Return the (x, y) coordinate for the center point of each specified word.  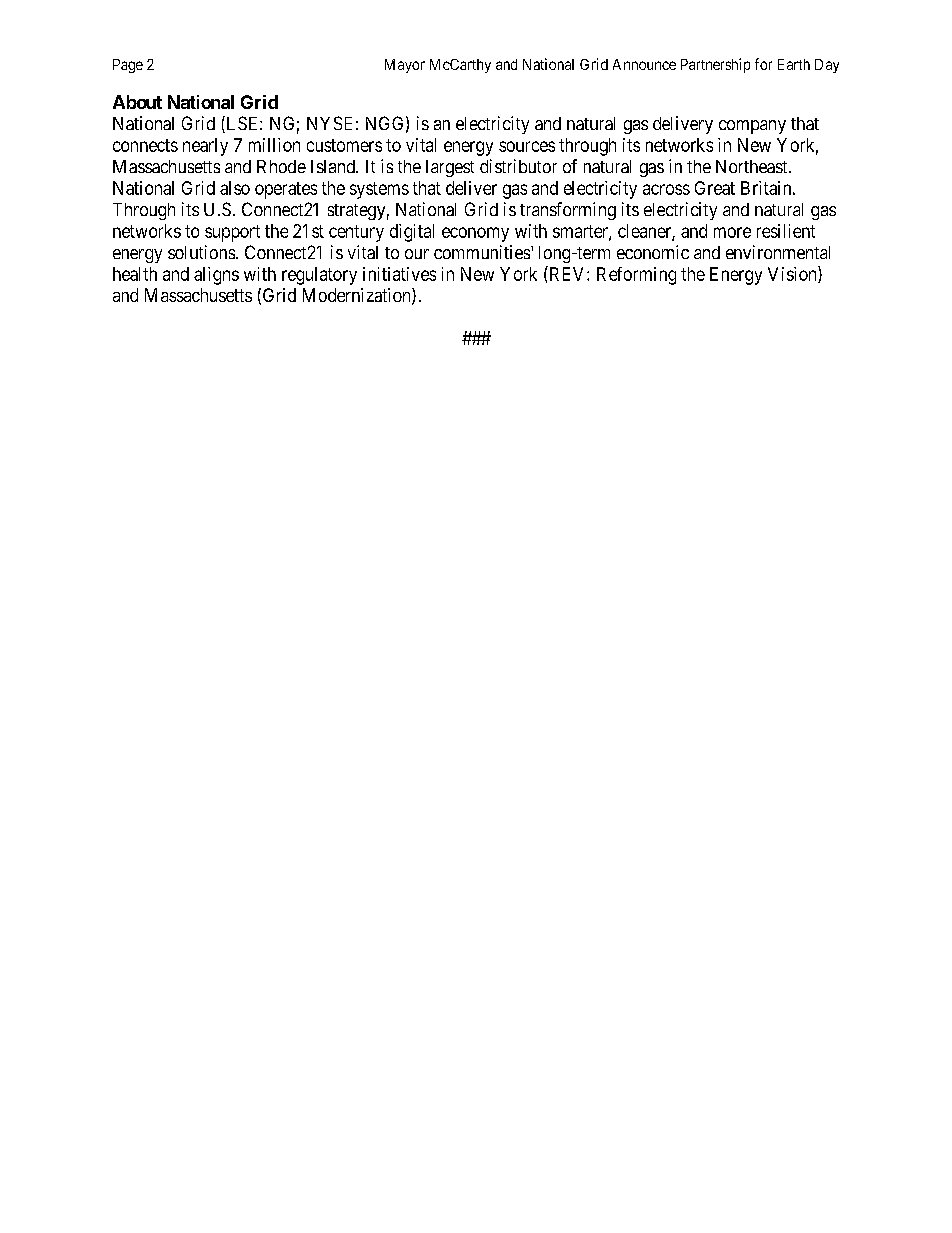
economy (475, 234)
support (232, 233)
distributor (518, 166)
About (137, 102)
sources (527, 146)
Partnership (715, 65)
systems (379, 190)
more (732, 232)
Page (128, 66)
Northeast (753, 166)
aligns (216, 276)
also (235, 188)
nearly (205, 147)
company (752, 127)
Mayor (405, 66)
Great (715, 188)
